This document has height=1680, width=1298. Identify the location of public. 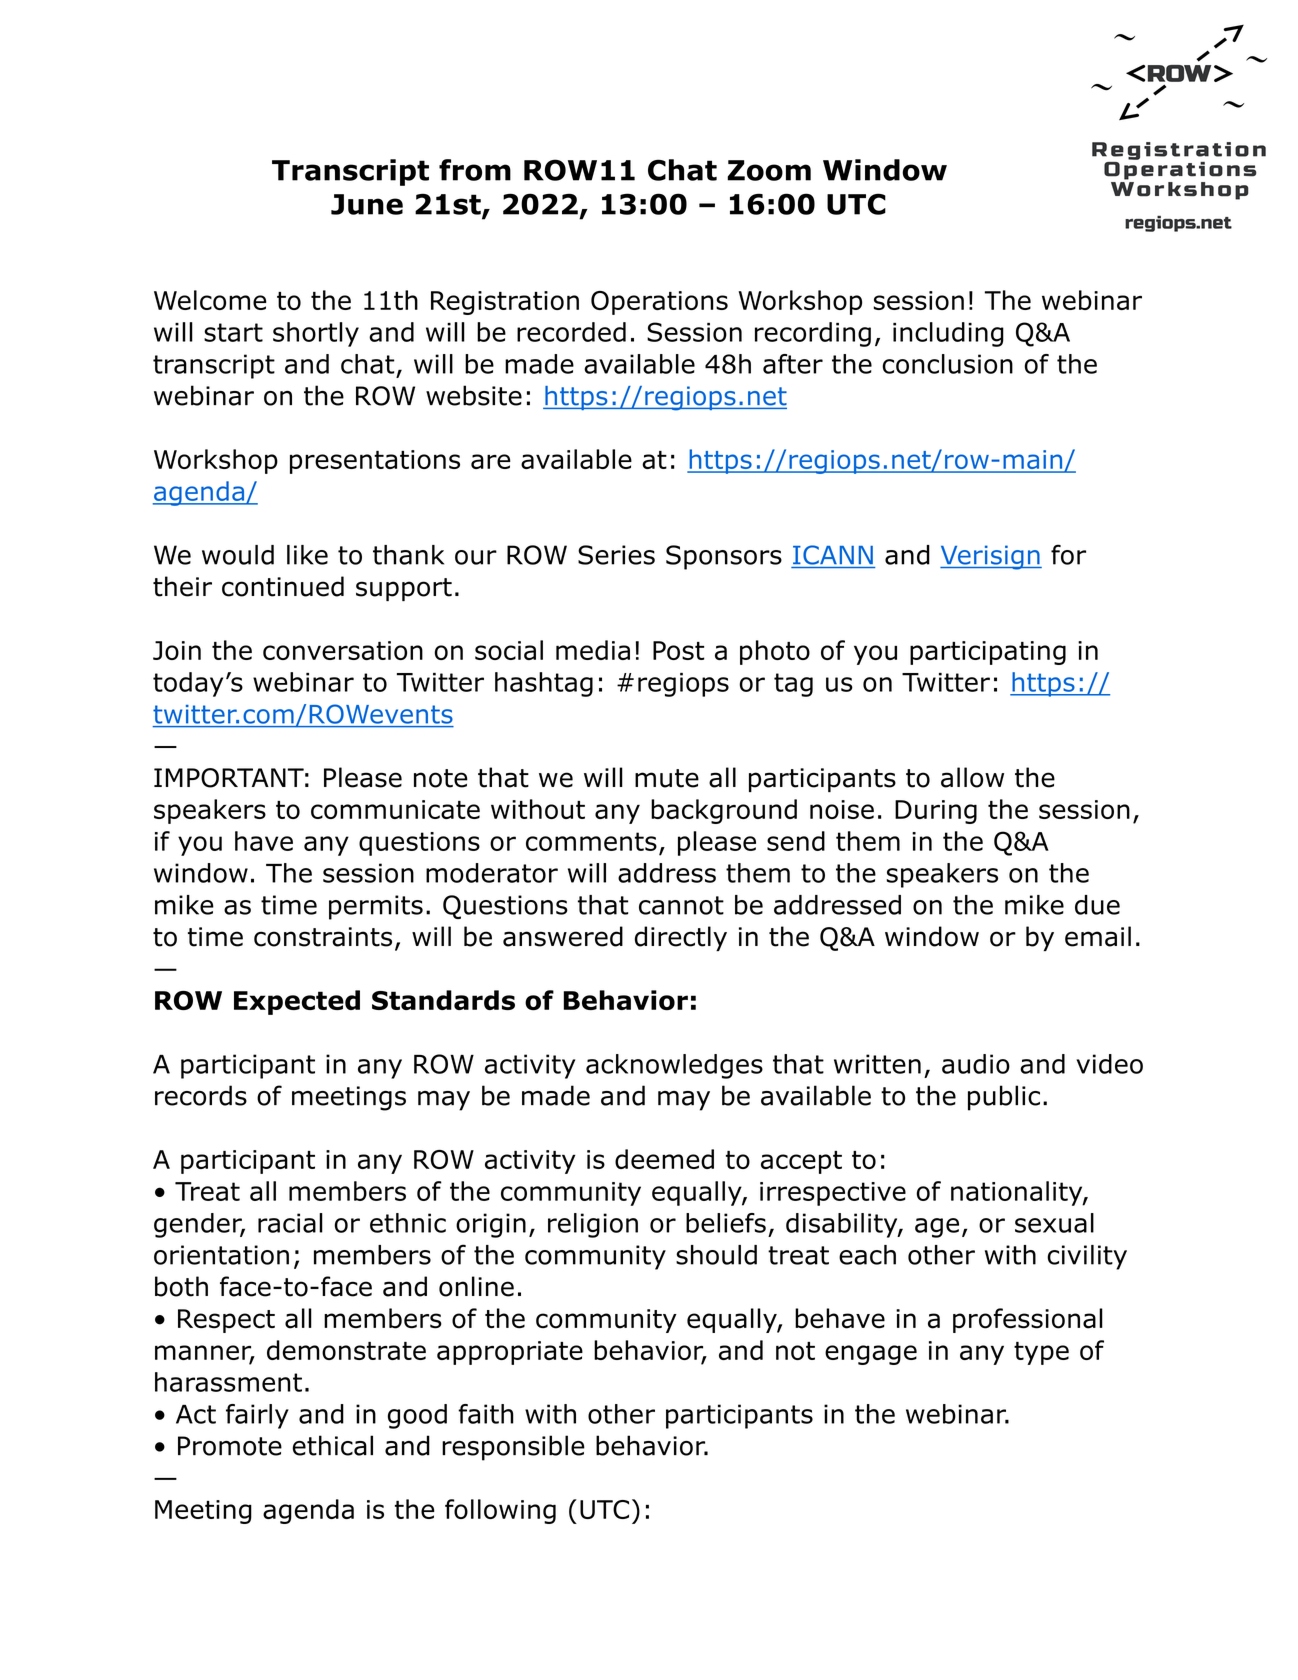
(1004, 1098).
